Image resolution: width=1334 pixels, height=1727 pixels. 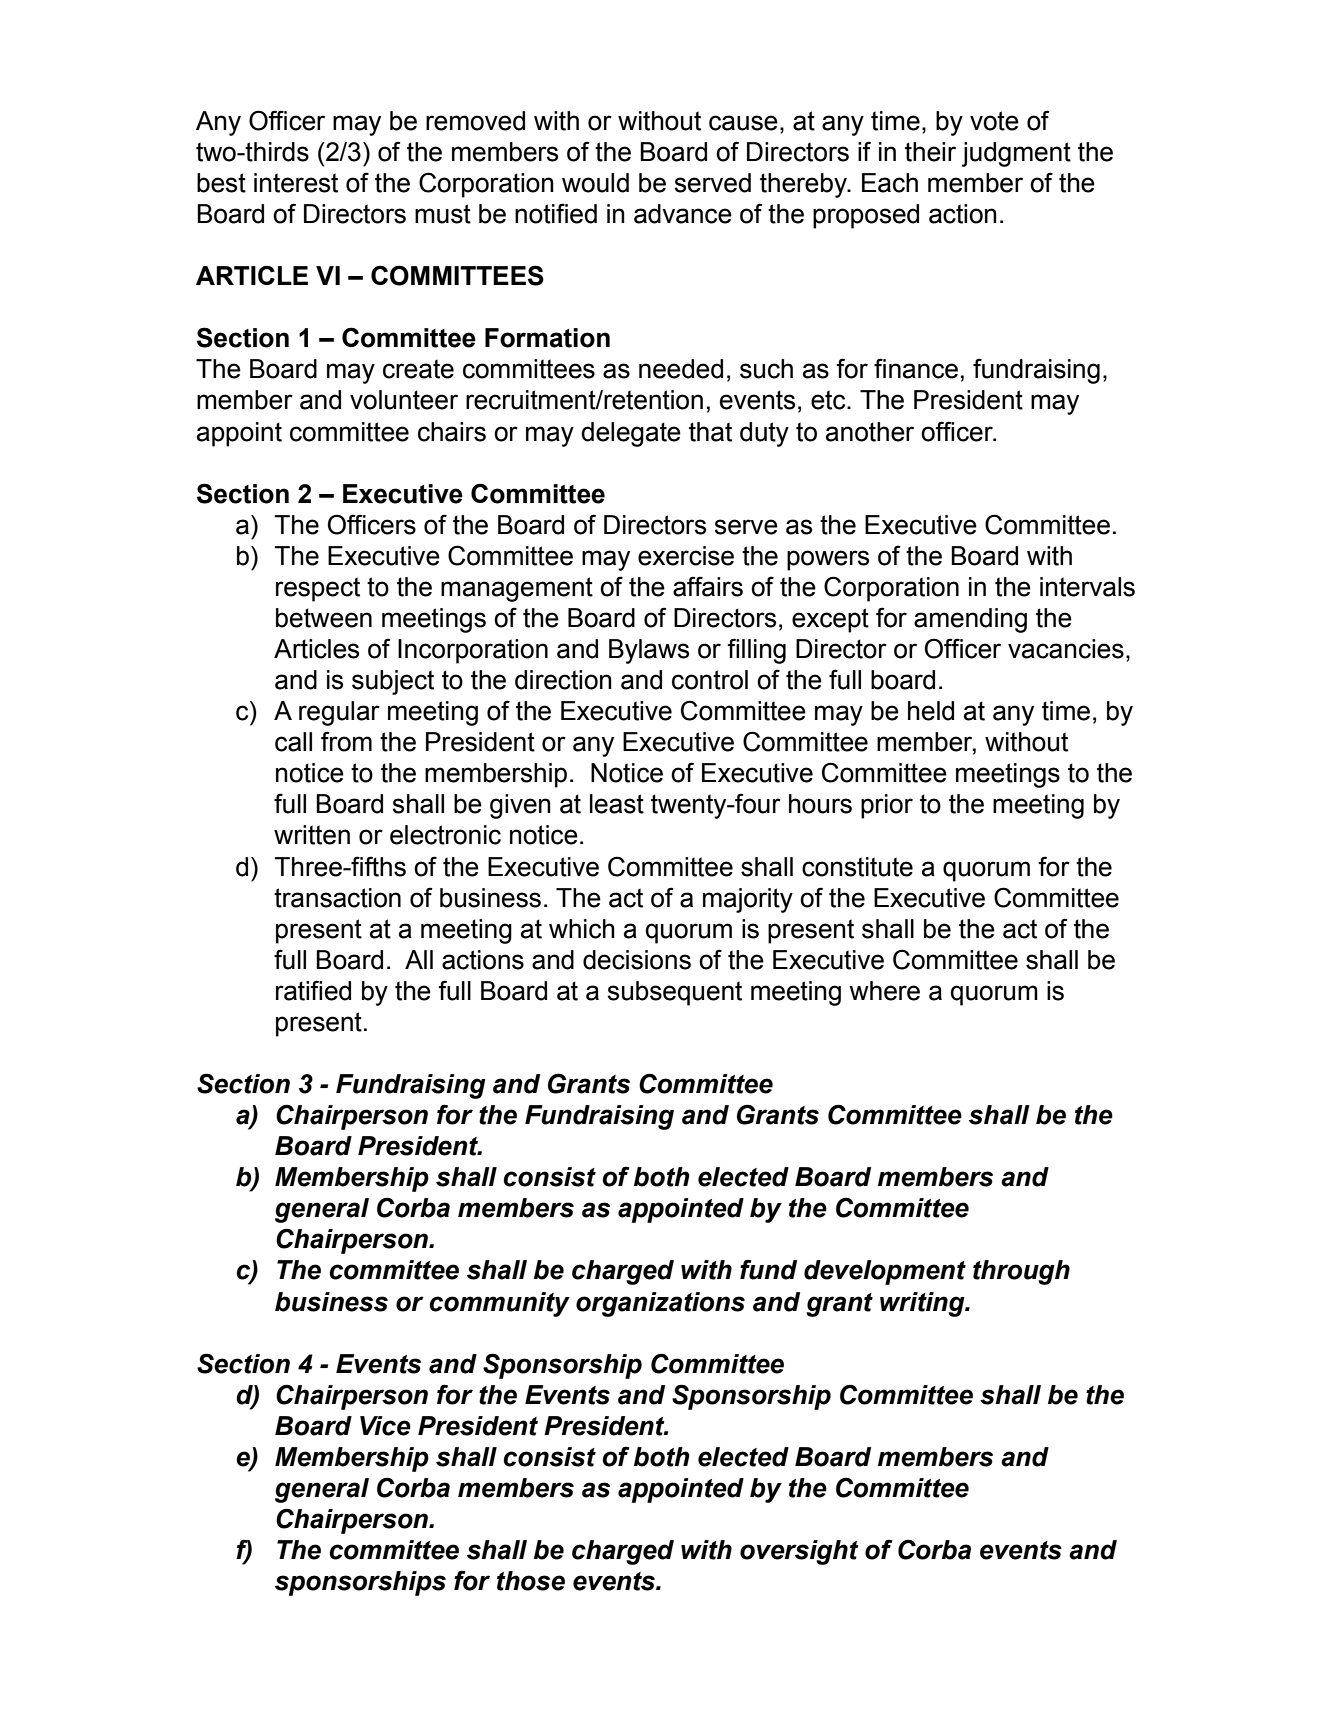 I want to click on Vice, so click(x=385, y=1426).
